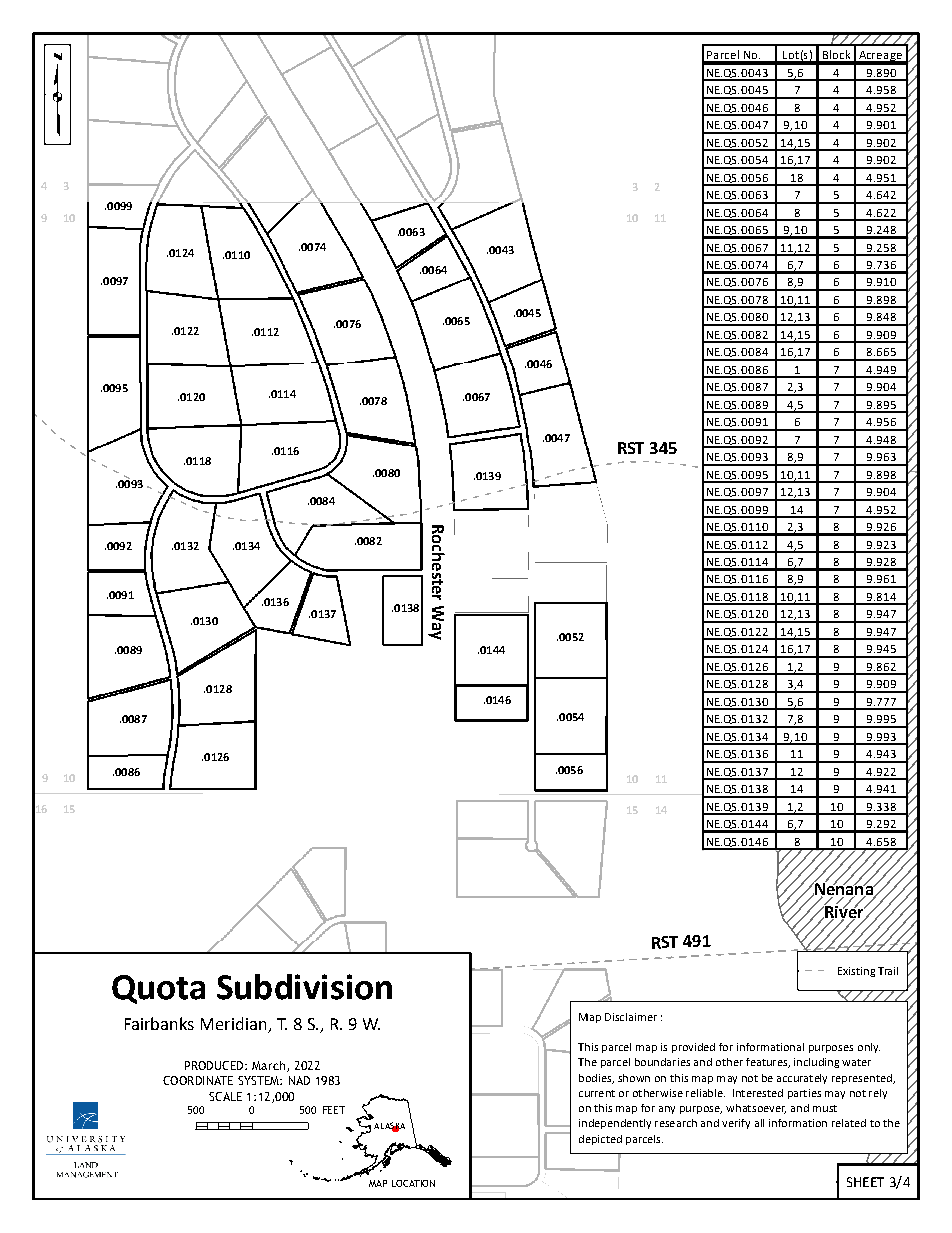 The image size is (952, 1233). What do you see at coordinates (596, 1079) in the screenshot?
I see `bodies` at bounding box center [596, 1079].
